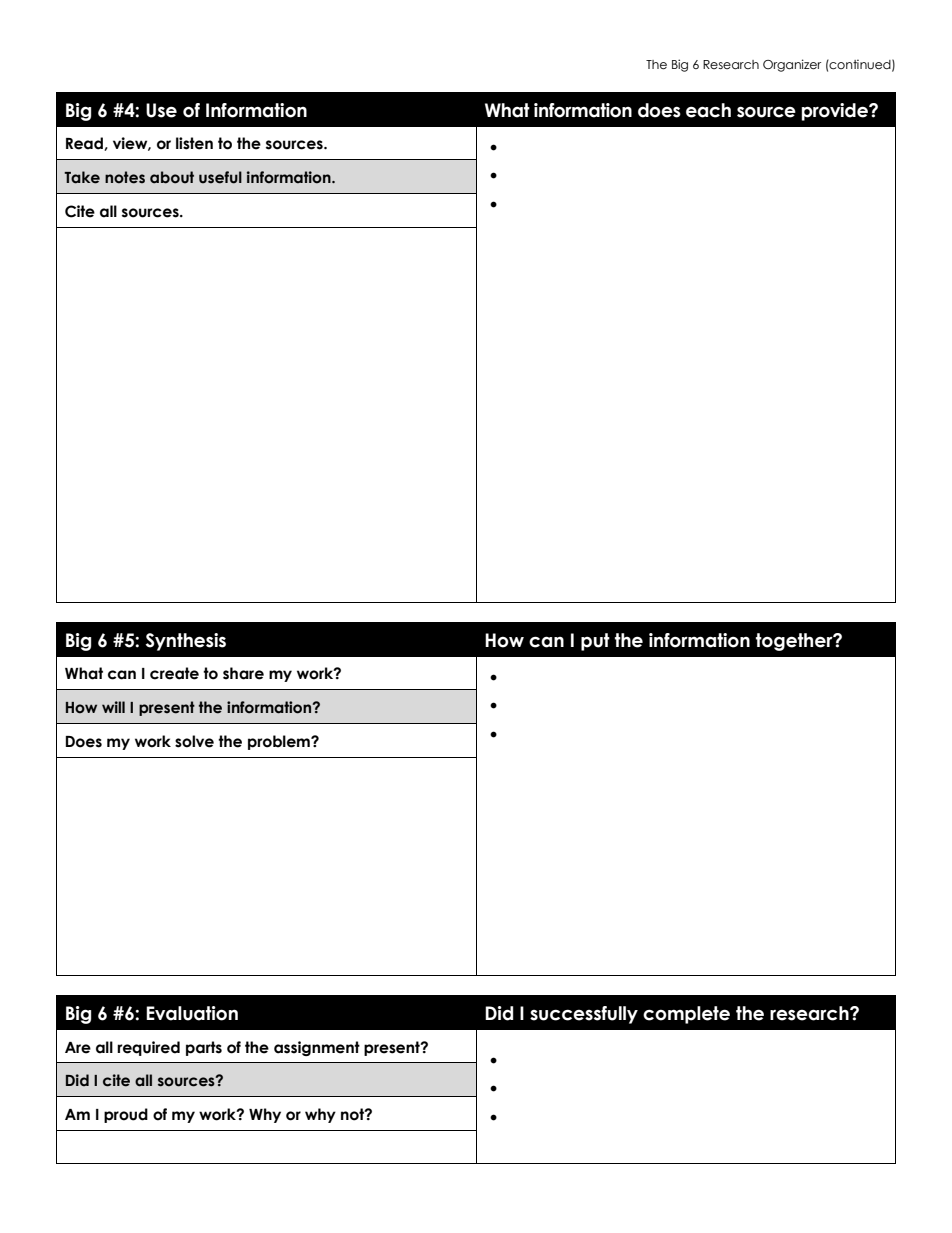 This image has height=1233, width=952. Describe the element at coordinates (194, 143) in the image. I see `listen` at that location.
